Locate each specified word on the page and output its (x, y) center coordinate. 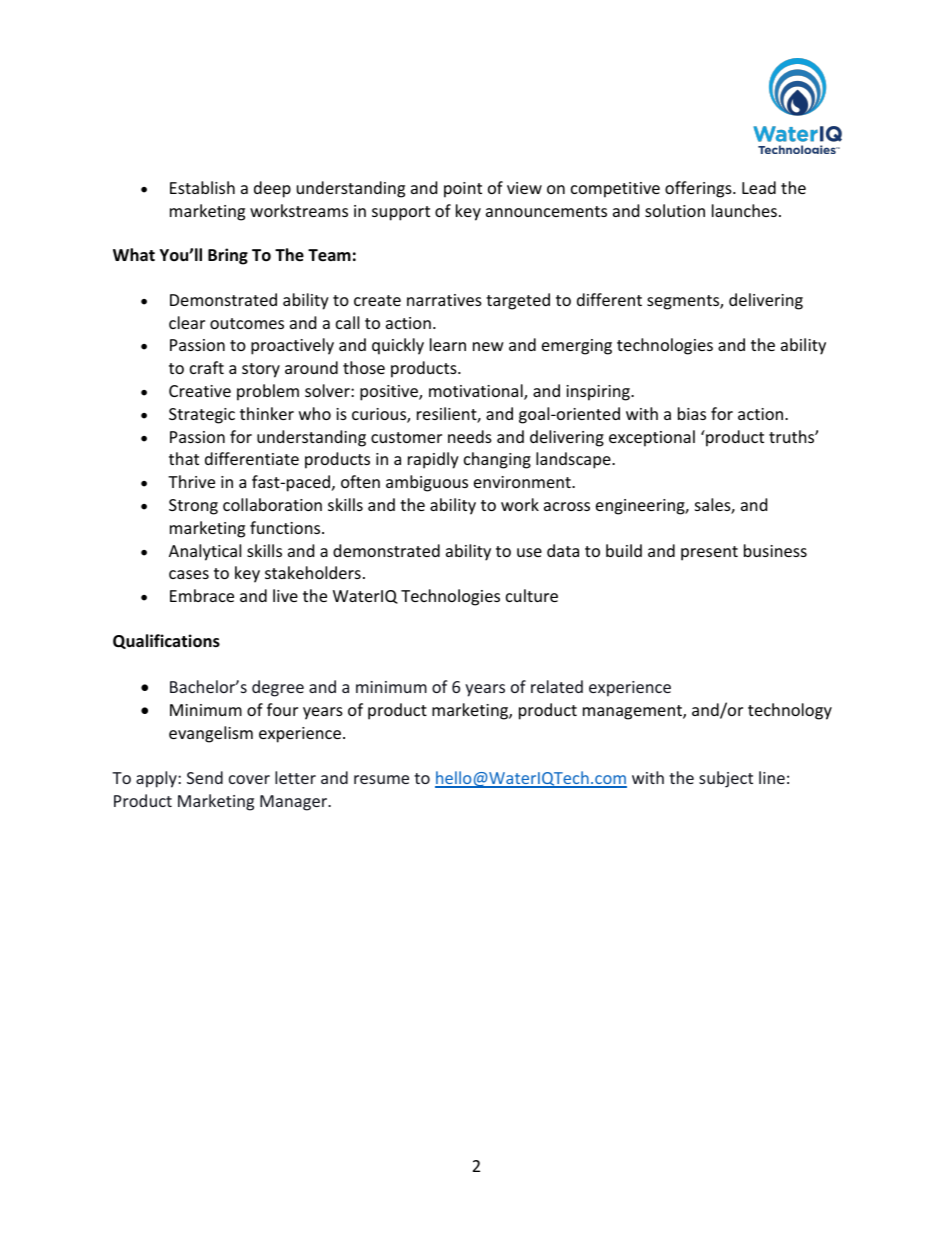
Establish (202, 187)
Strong (193, 507)
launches (744, 210)
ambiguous (427, 483)
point (463, 190)
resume (381, 779)
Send (205, 777)
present (709, 553)
